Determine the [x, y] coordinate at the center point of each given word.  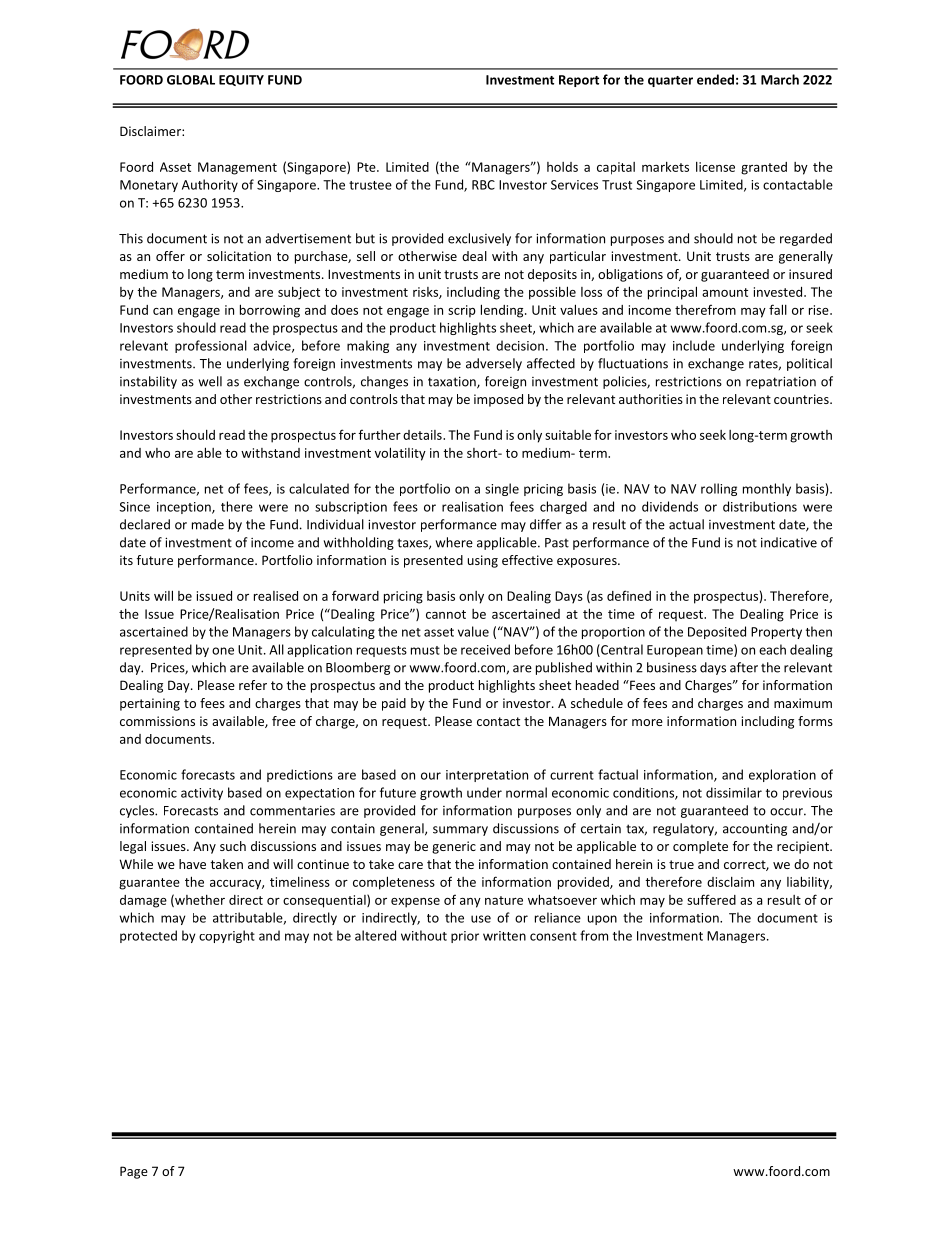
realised [276, 596]
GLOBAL [191, 80]
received [485, 649]
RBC [483, 185]
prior [465, 937]
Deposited [717, 632]
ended [715, 79]
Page [134, 1172]
